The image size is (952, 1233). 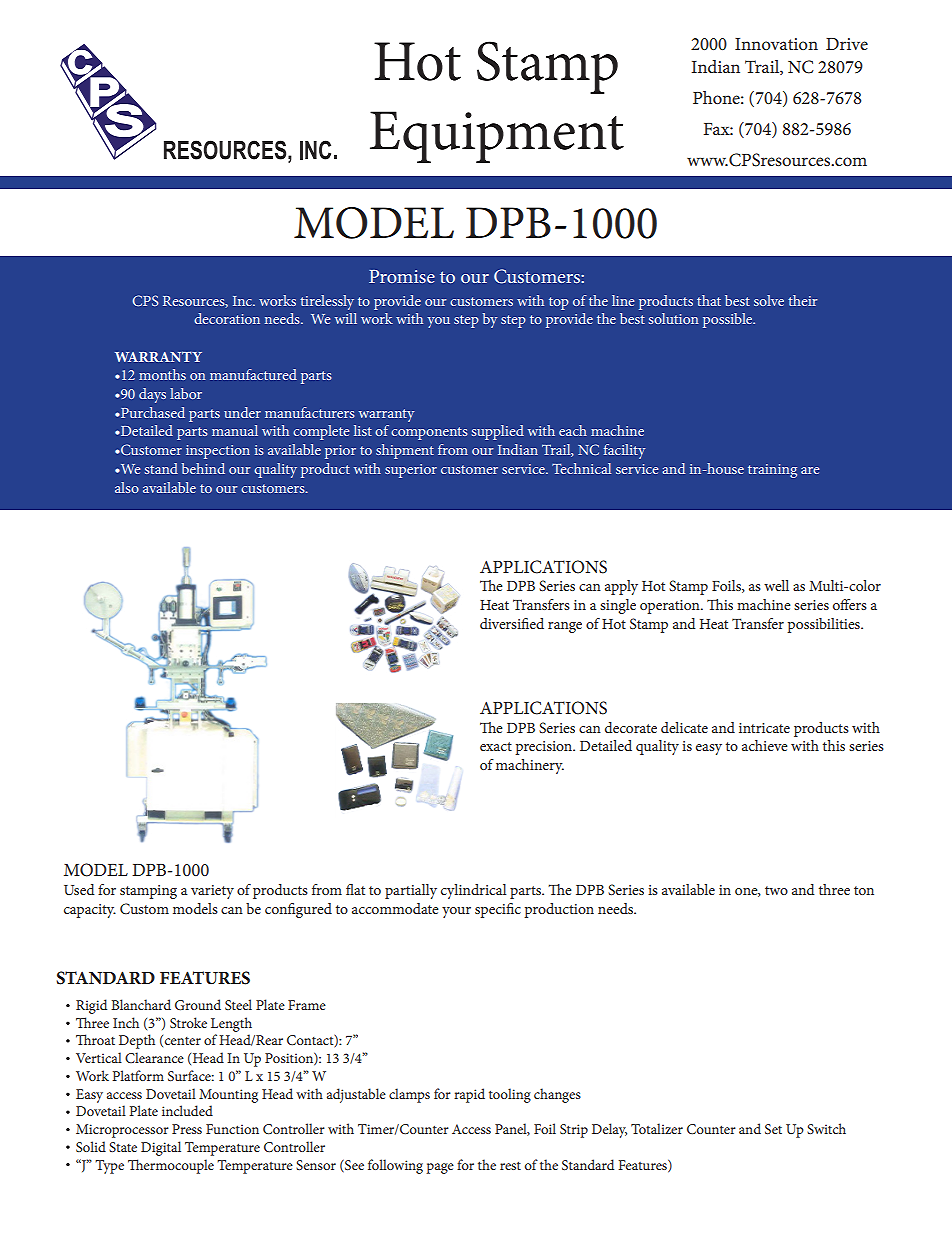 What do you see at coordinates (497, 137) in the screenshot?
I see `Equipment` at bounding box center [497, 137].
